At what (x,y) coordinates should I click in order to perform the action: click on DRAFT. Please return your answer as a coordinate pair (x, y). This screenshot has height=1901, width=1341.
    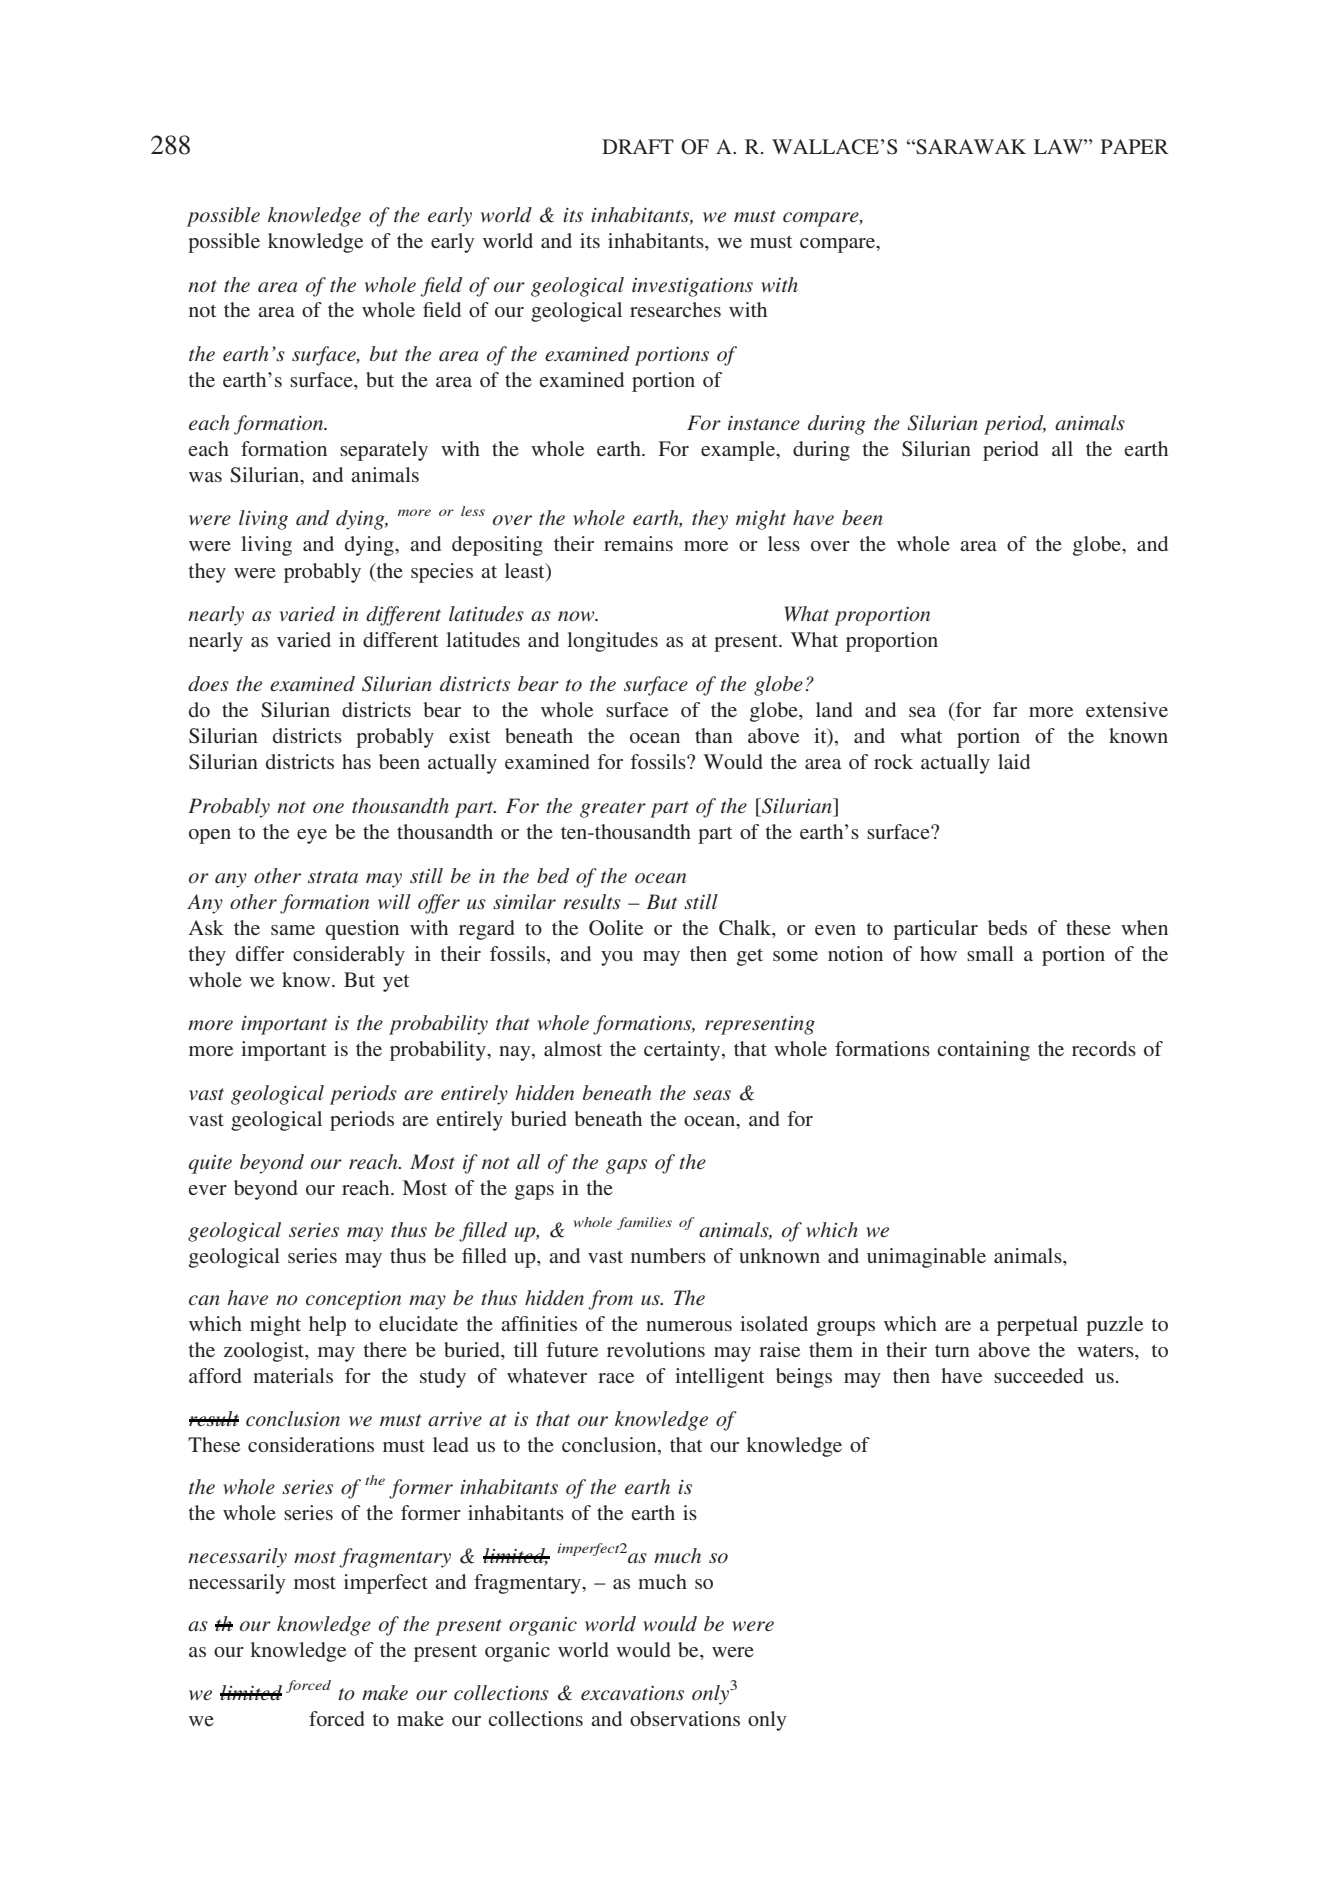
    Looking at the image, I should click on (638, 146).
